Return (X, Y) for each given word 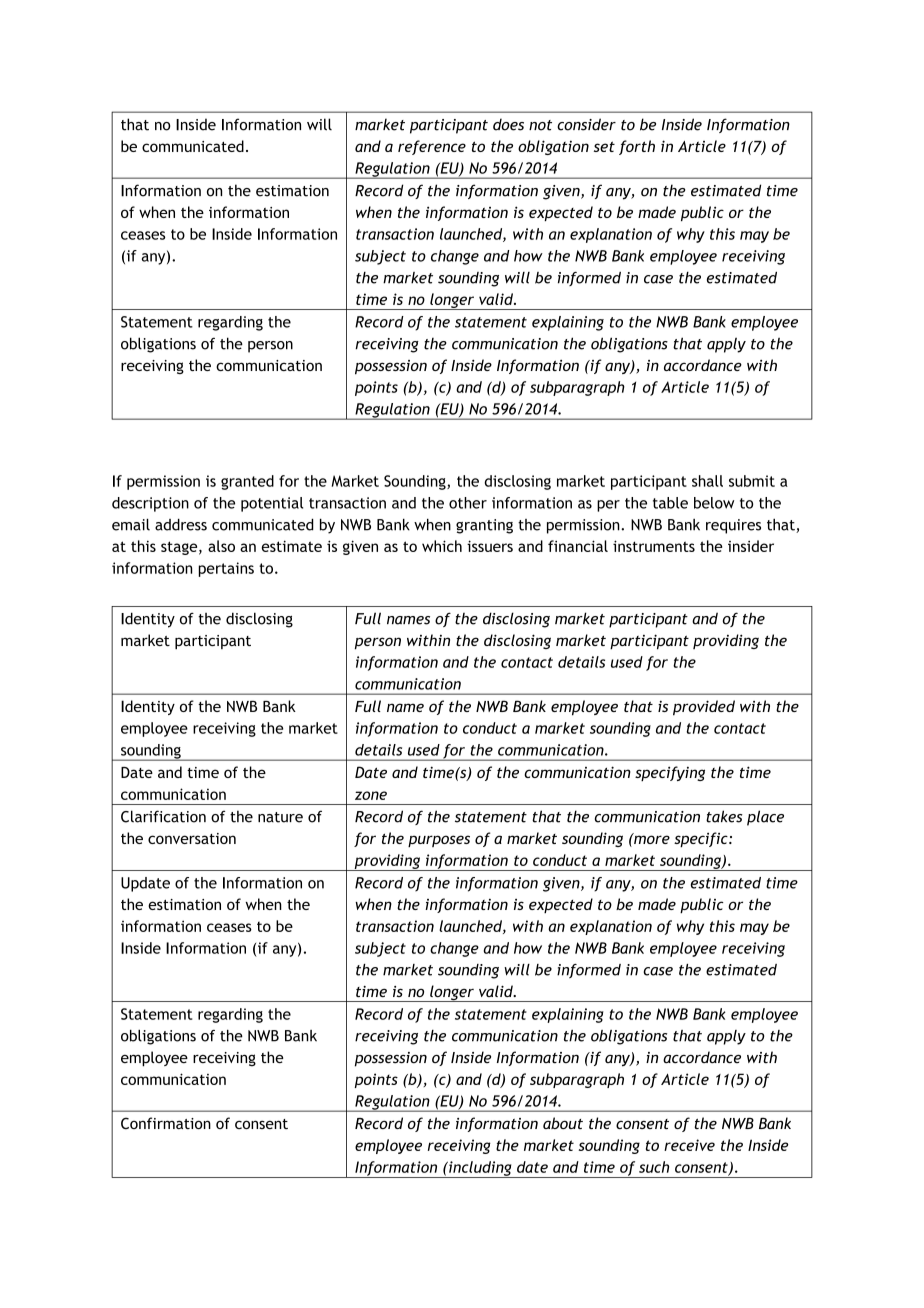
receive (689, 1145)
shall (707, 481)
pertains (226, 569)
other (468, 503)
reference (432, 147)
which (442, 546)
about (563, 1123)
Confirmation (166, 1123)
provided (704, 708)
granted (247, 482)
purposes (439, 841)
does (508, 124)
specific (702, 839)
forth (637, 147)
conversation (192, 838)
